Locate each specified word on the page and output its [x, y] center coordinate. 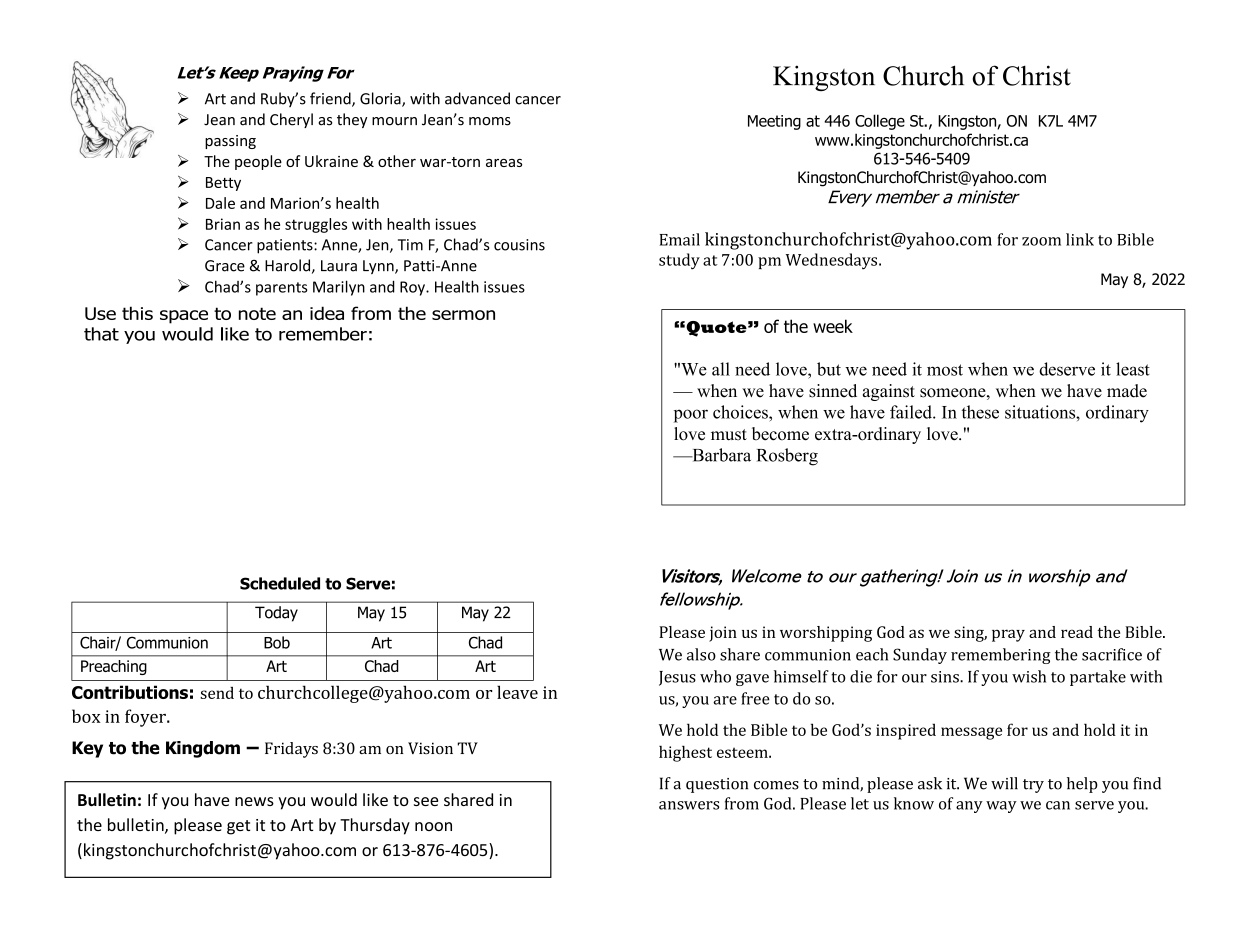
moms [490, 121]
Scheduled [280, 583]
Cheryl [291, 120]
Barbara [720, 455]
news [254, 801]
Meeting [774, 122]
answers [689, 805]
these [980, 412]
